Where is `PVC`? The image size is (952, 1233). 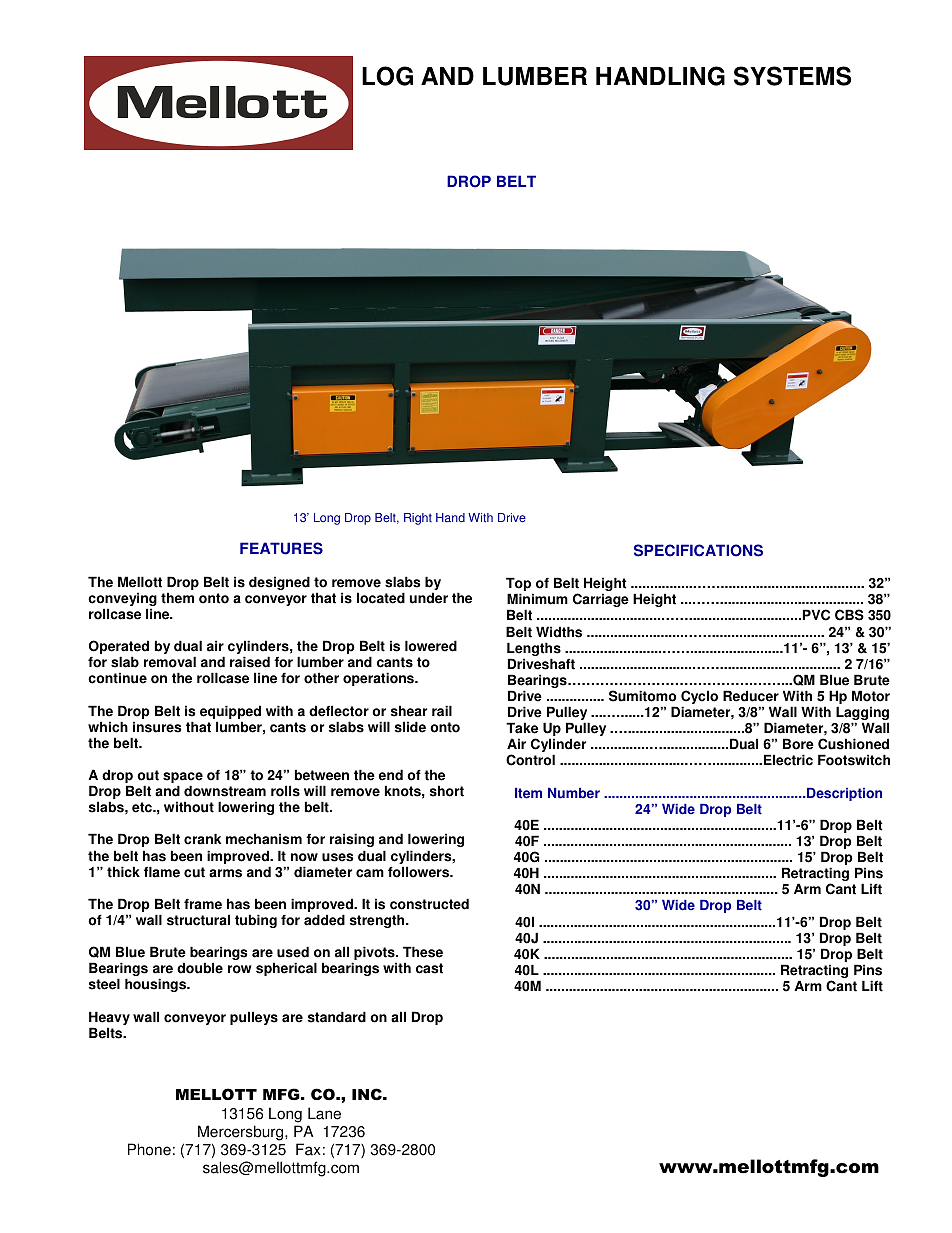
PVC is located at coordinates (816, 615).
